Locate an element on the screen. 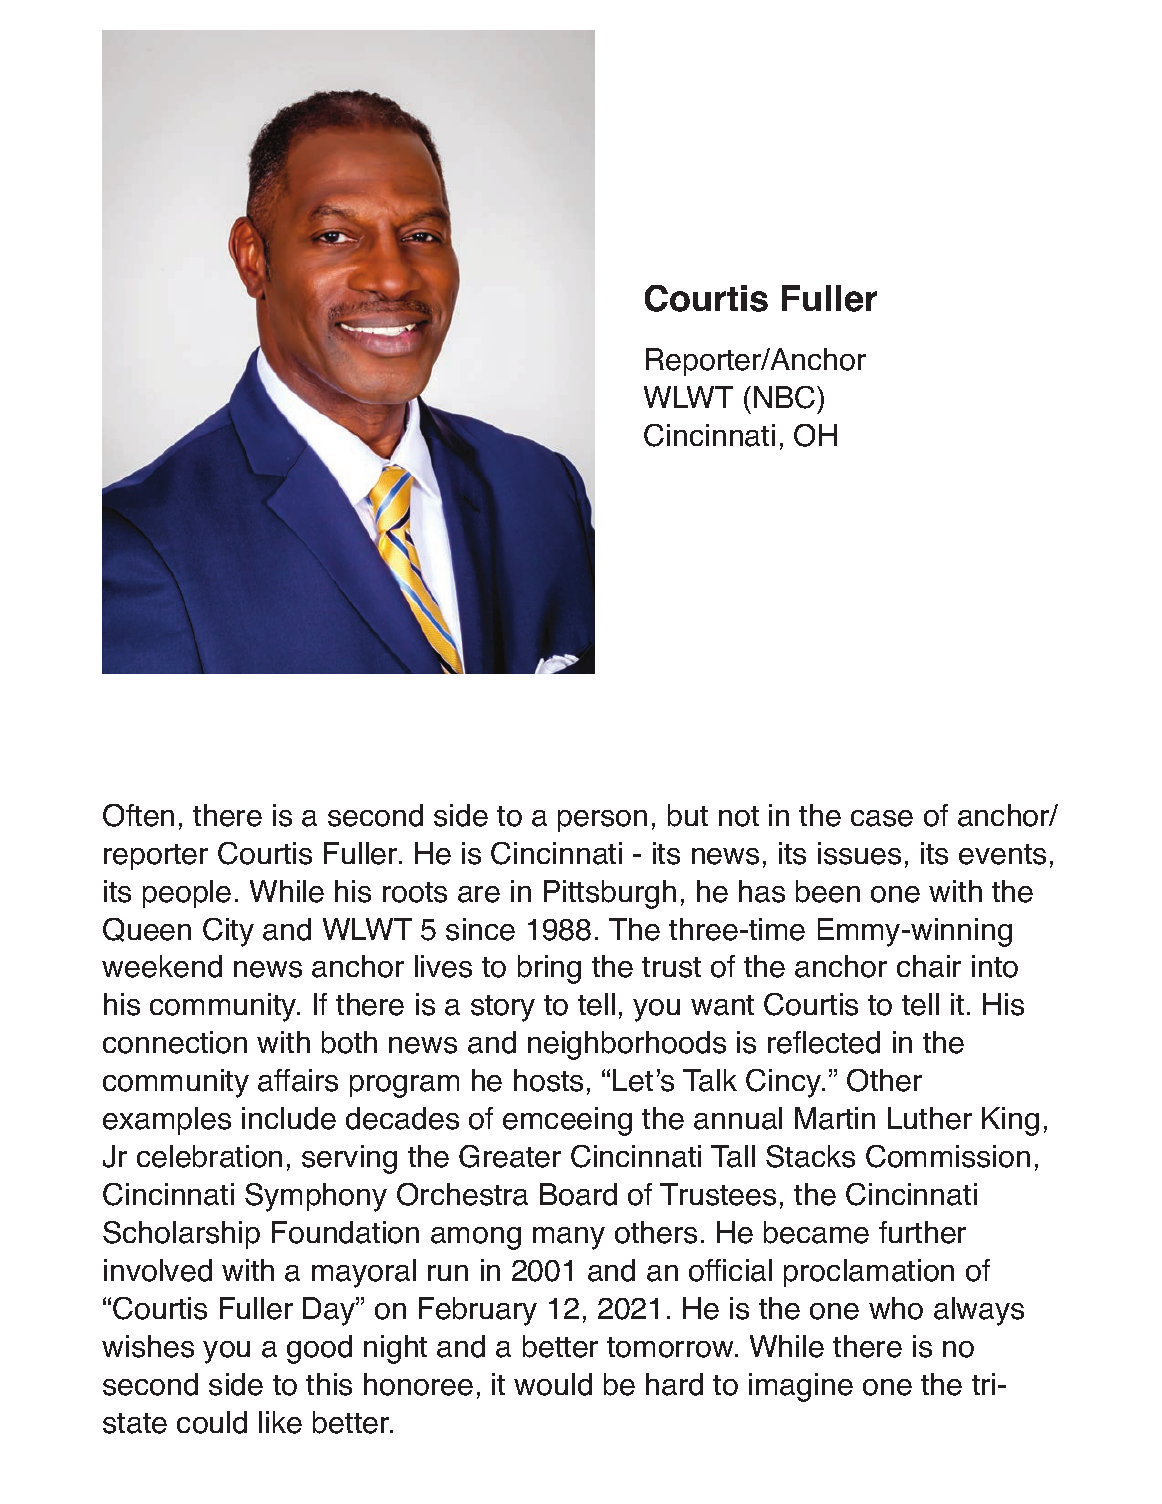 The width and height of the screenshot is (1162, 1504). would is located at coordinates (553, 1384).
